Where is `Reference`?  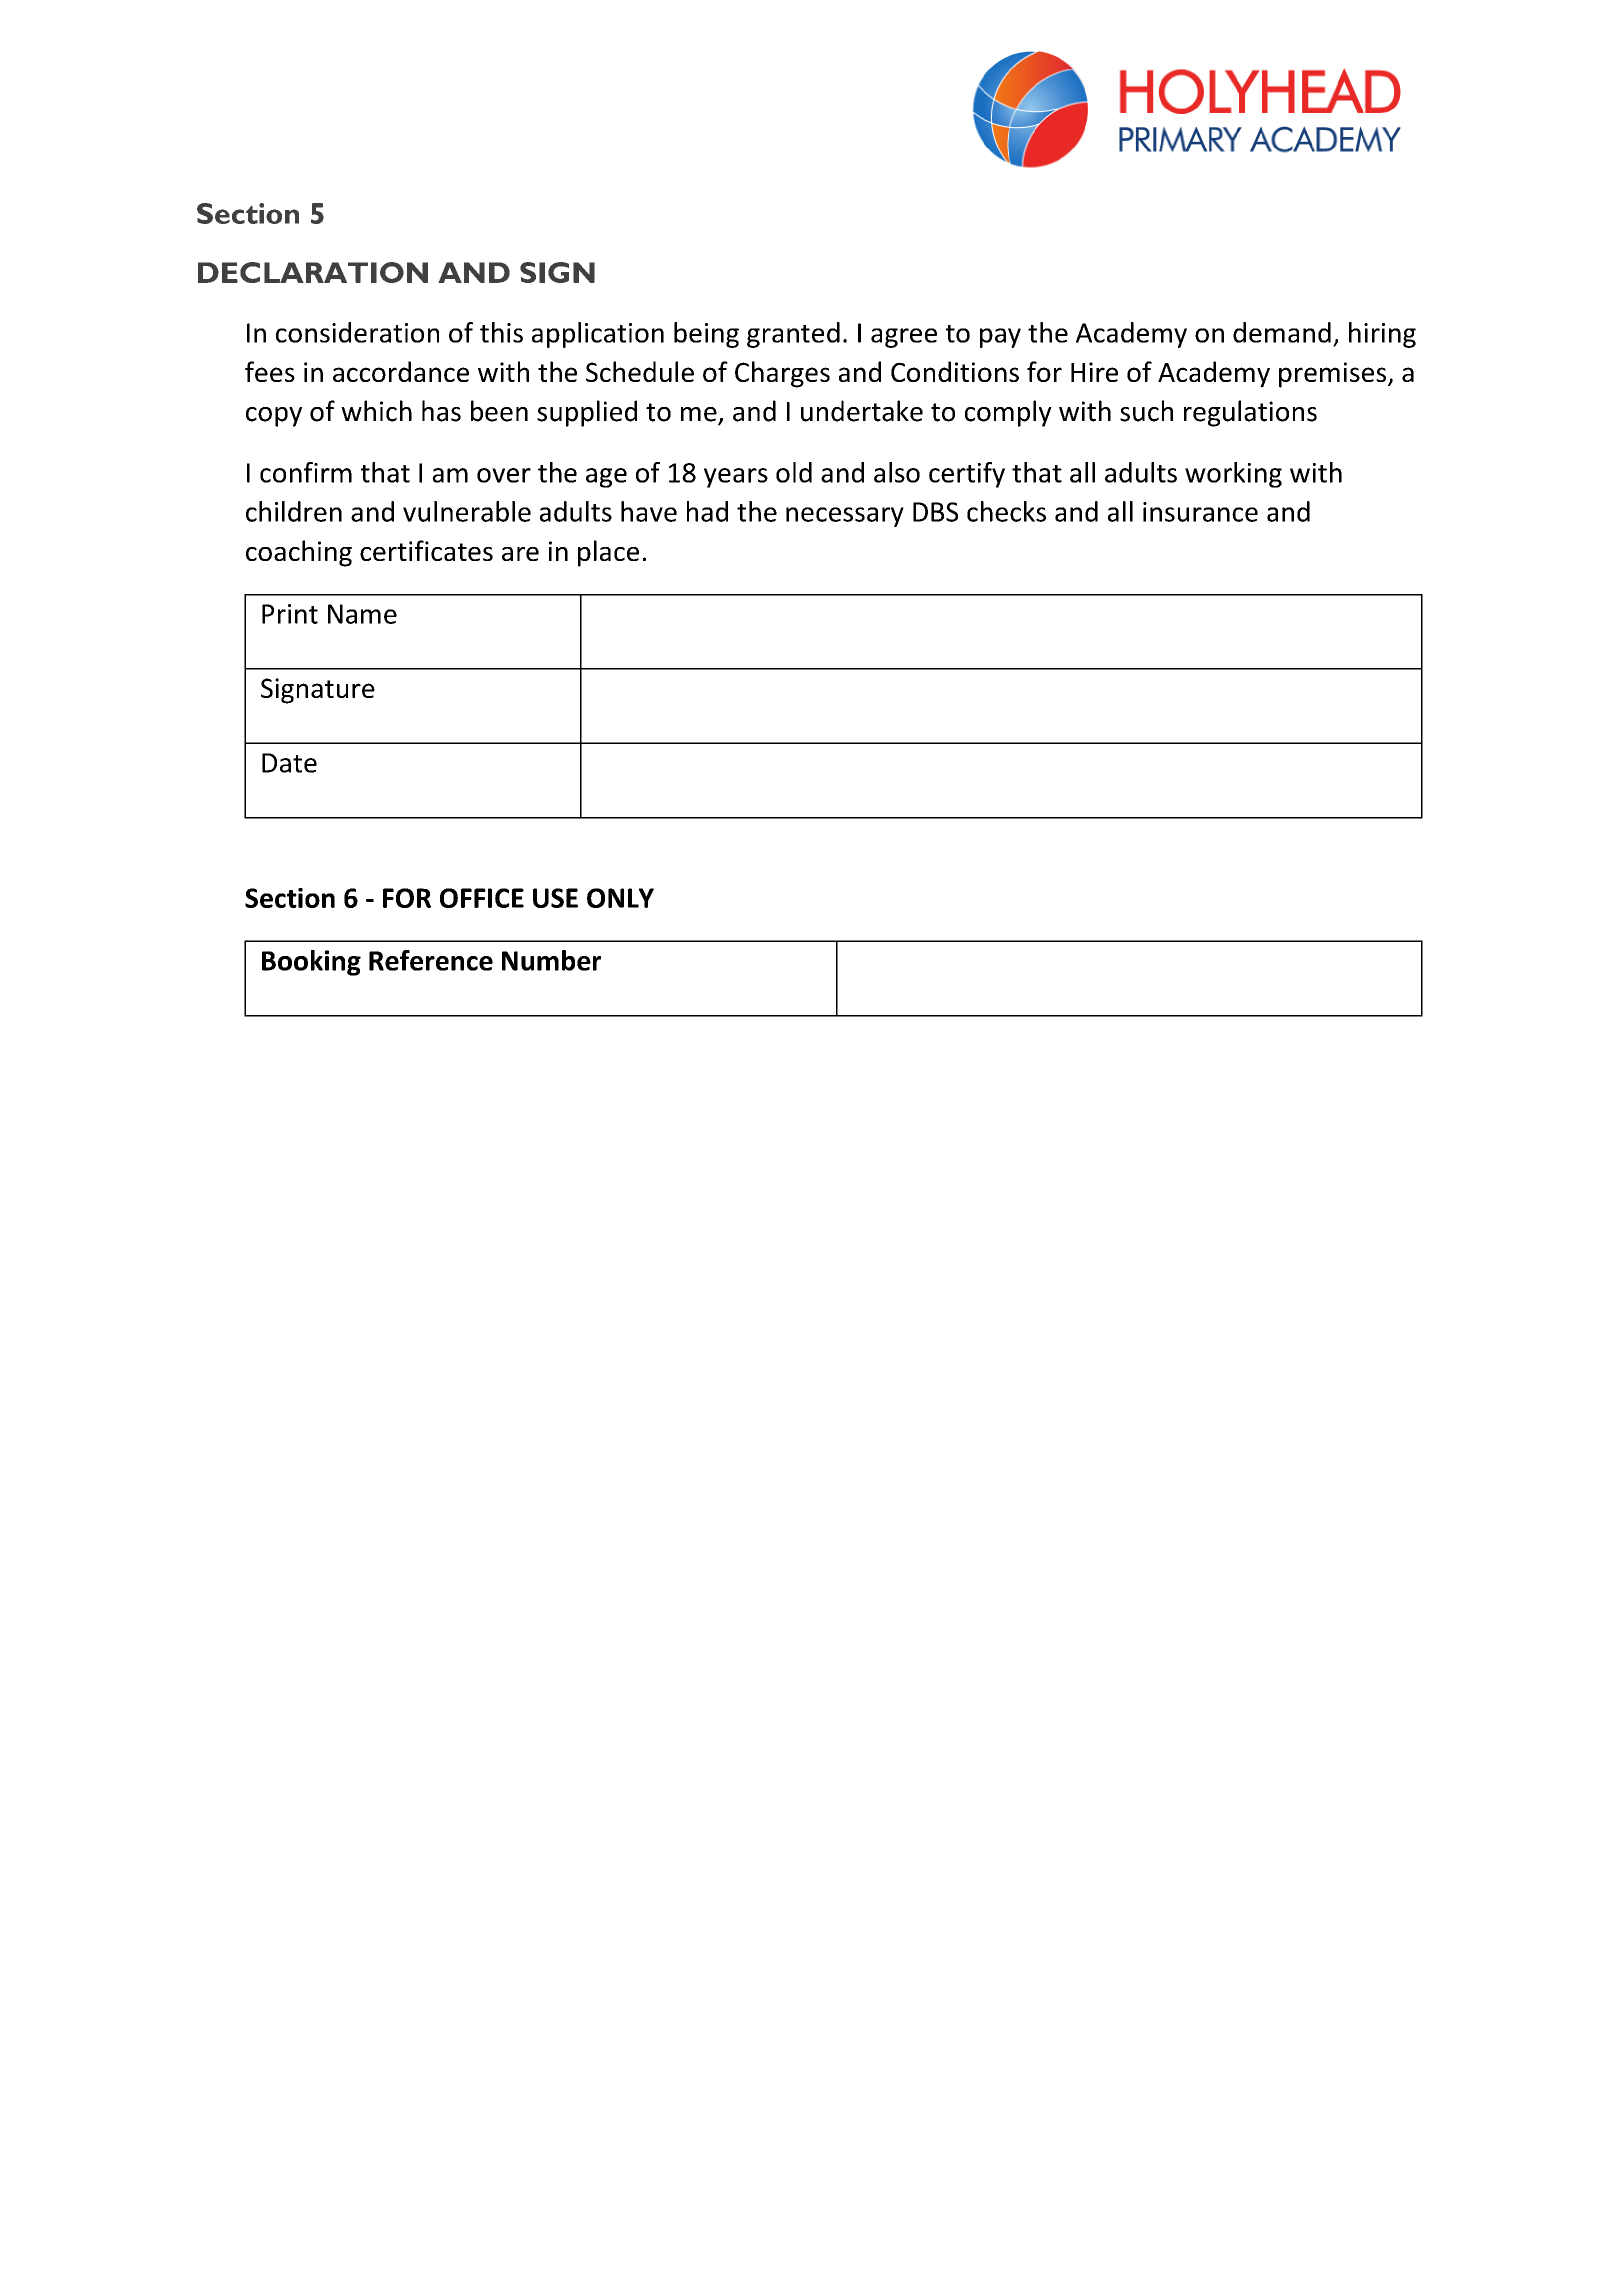
Reference is located at coordinates (431, 960).
